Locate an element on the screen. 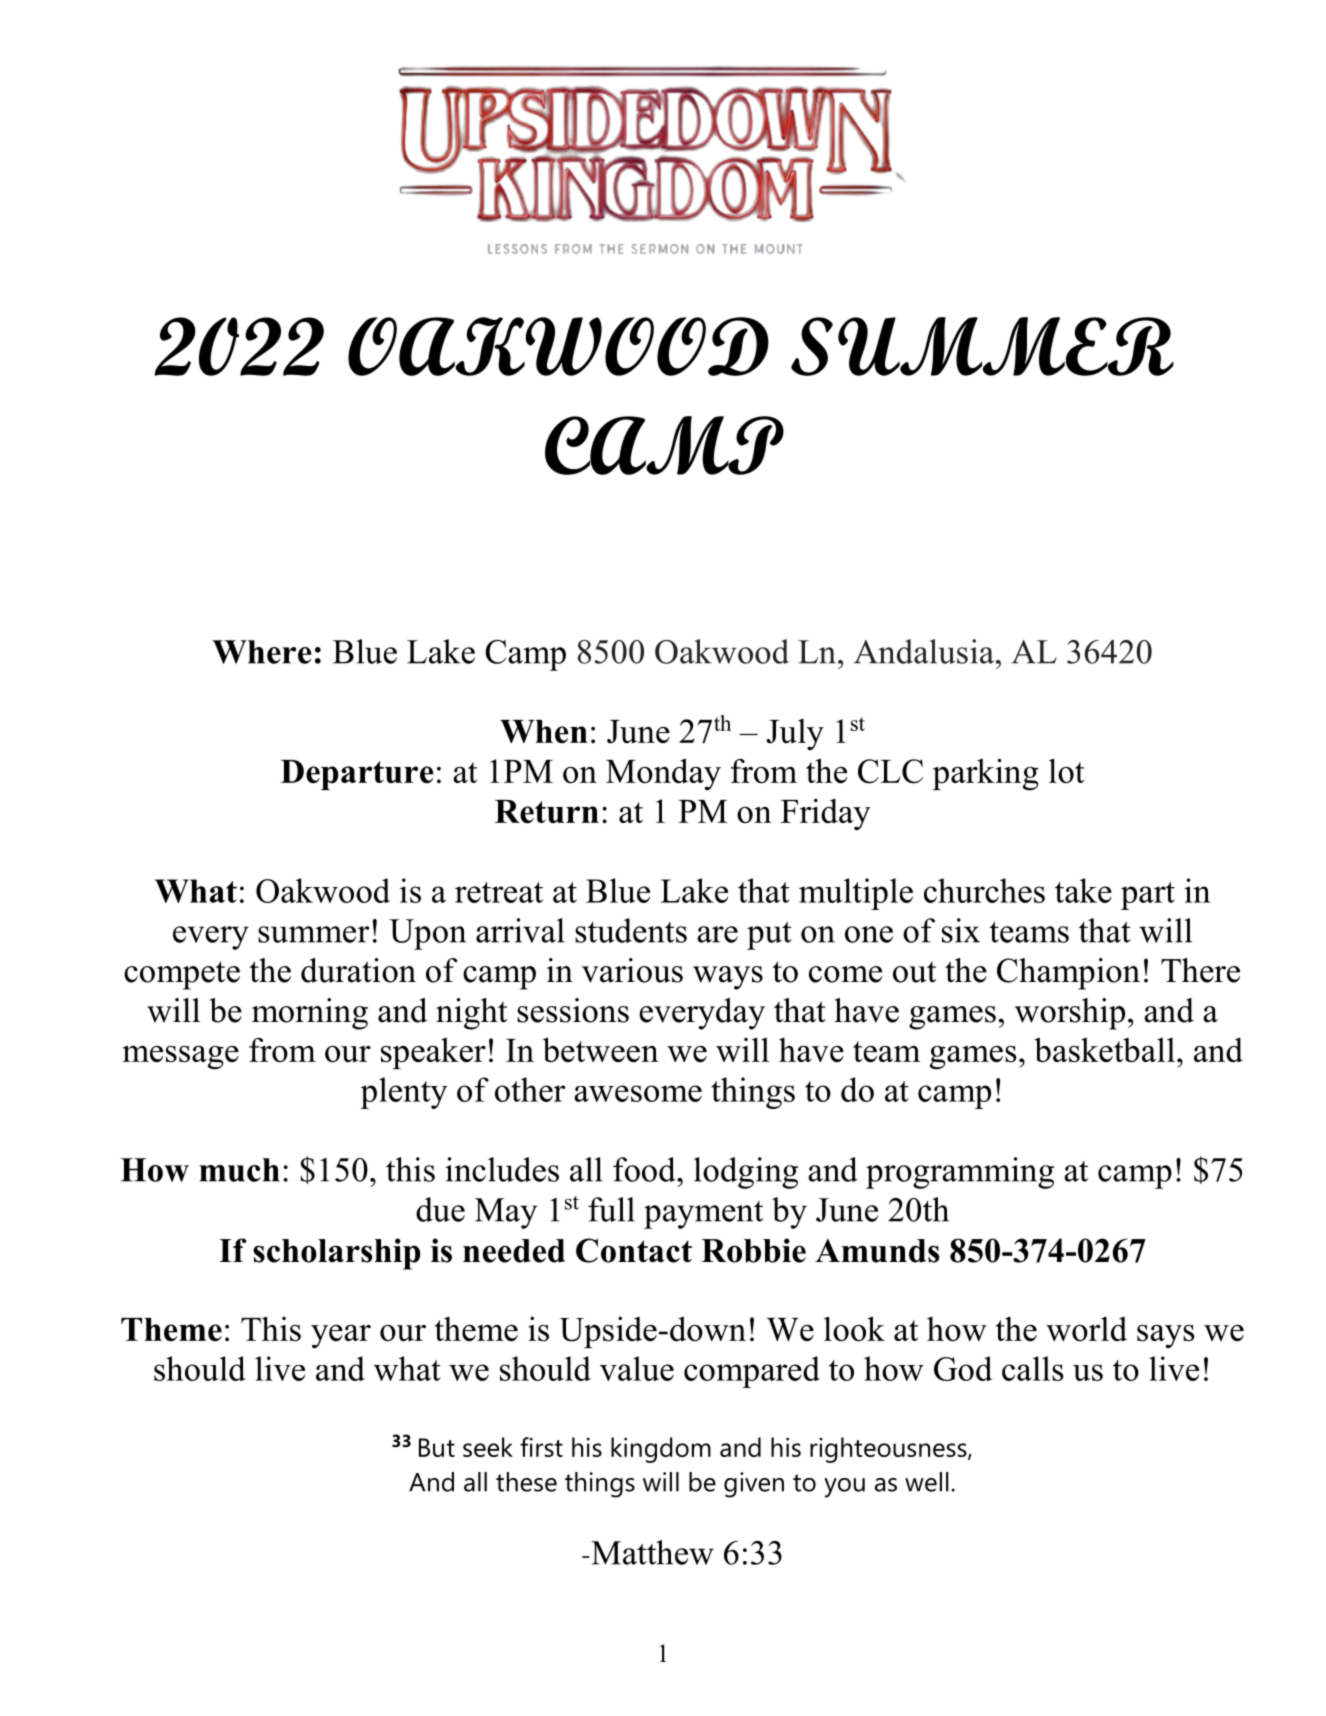 This screenshot has height=1716, width=1326. year is located at coordinates (341, 1336).
